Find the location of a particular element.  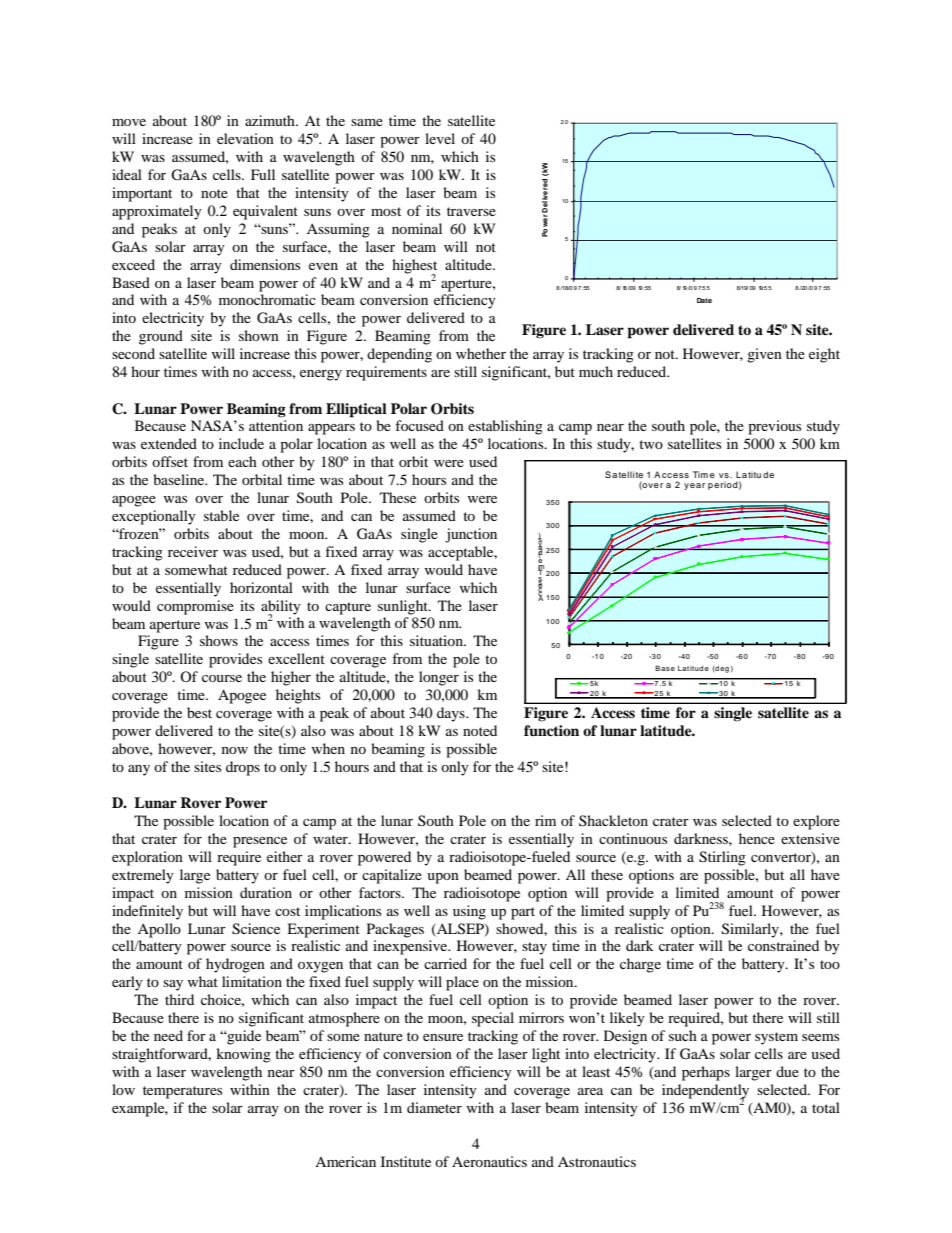

elevation is located at coordinates (245, 138).
